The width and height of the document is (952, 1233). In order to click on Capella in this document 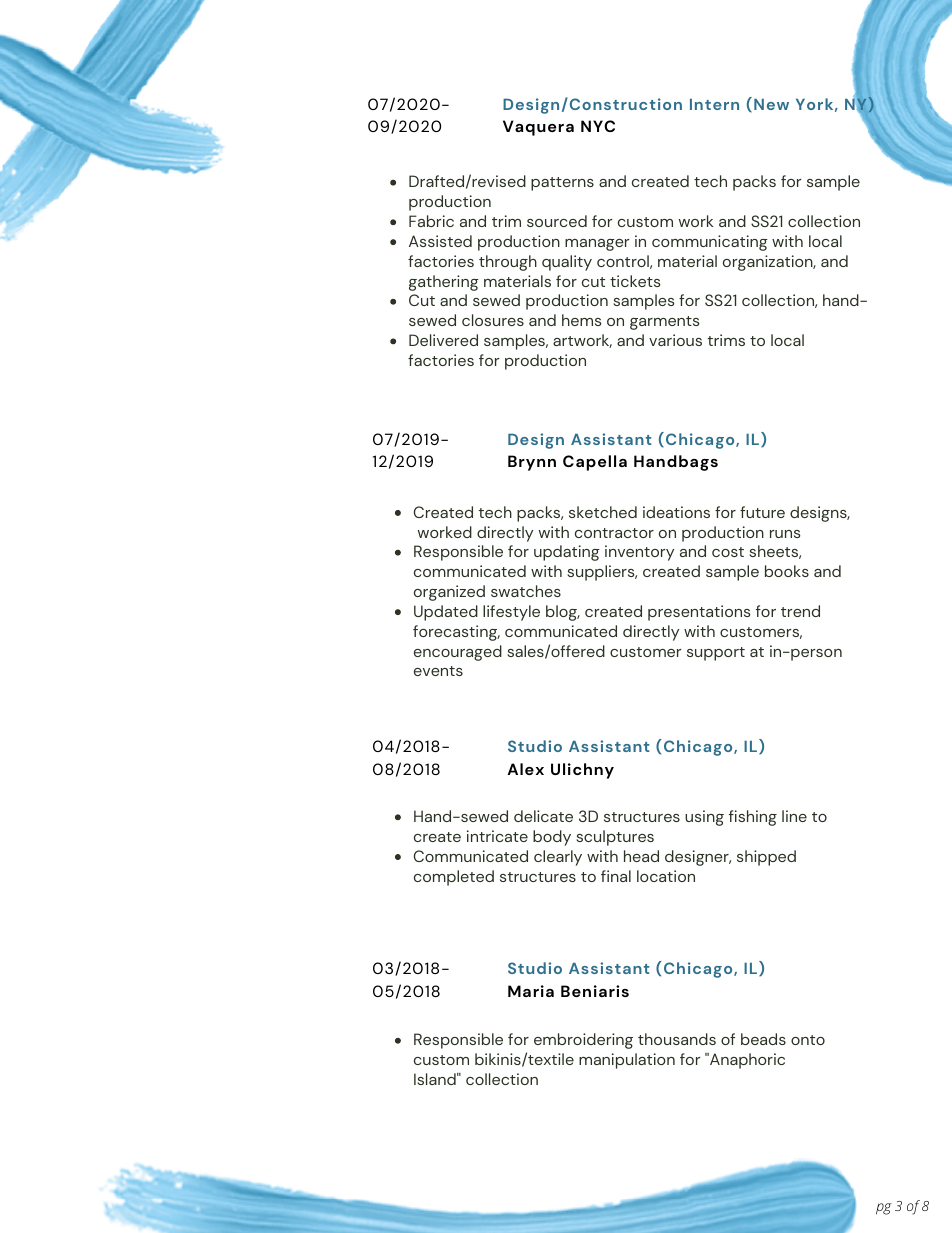, I will do `click(595, 463)`.
